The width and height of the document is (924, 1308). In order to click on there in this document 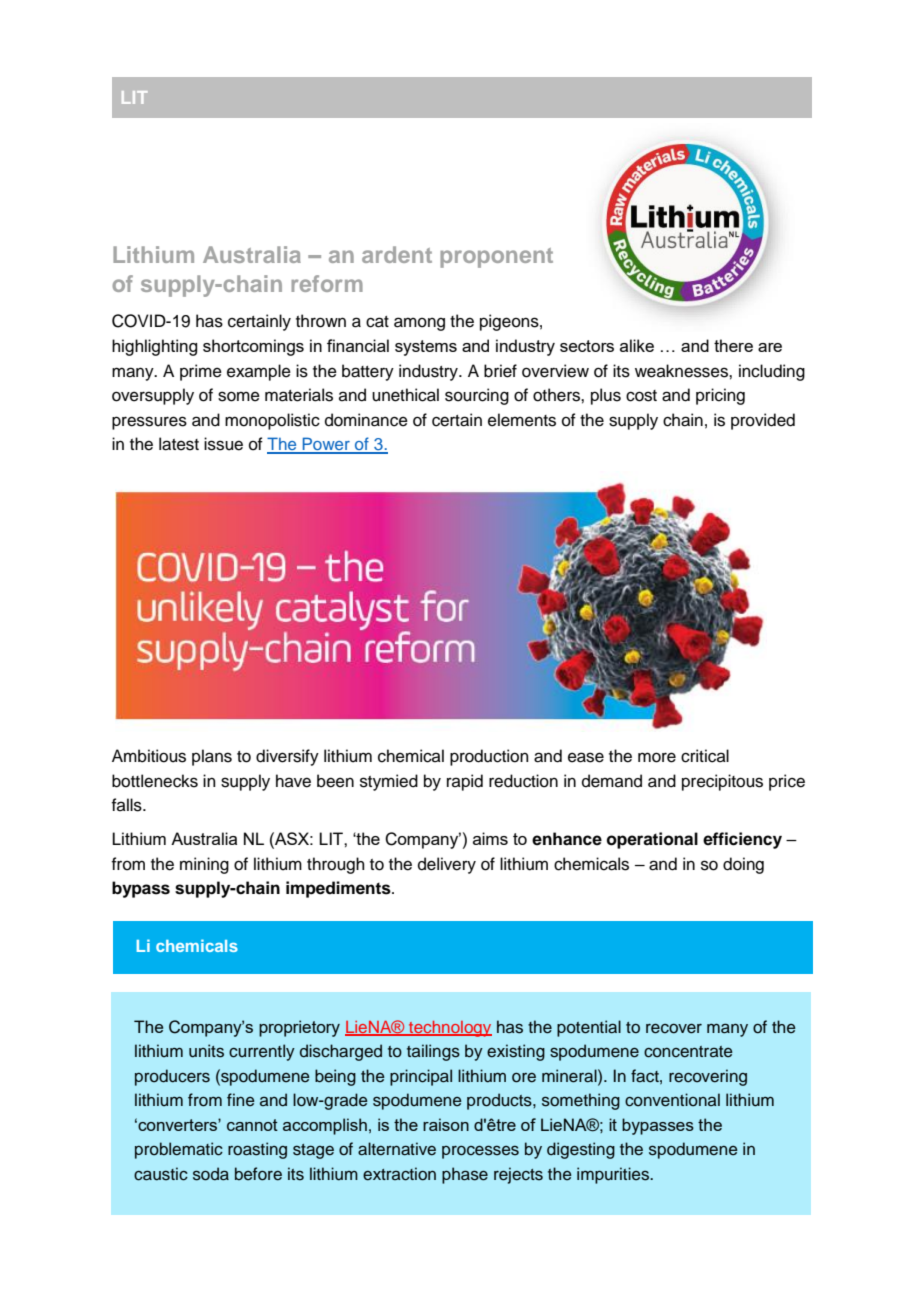, I will do `click(733, 345)`.
